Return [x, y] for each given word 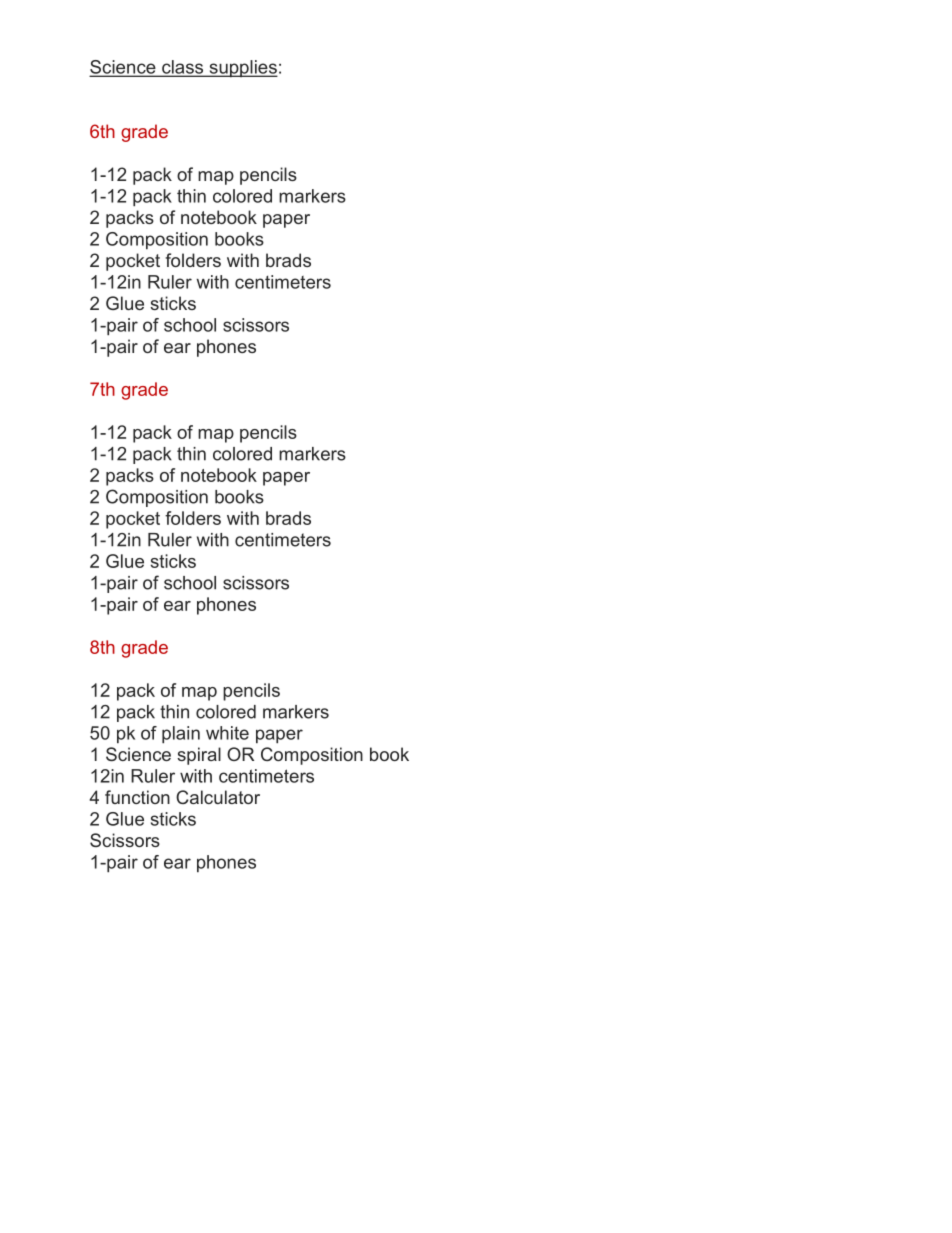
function [137, 797]
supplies [242, 69]
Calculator [218, 797]
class [183, 68]
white [227, 733]
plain [181, 735]
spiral [199, 756]
